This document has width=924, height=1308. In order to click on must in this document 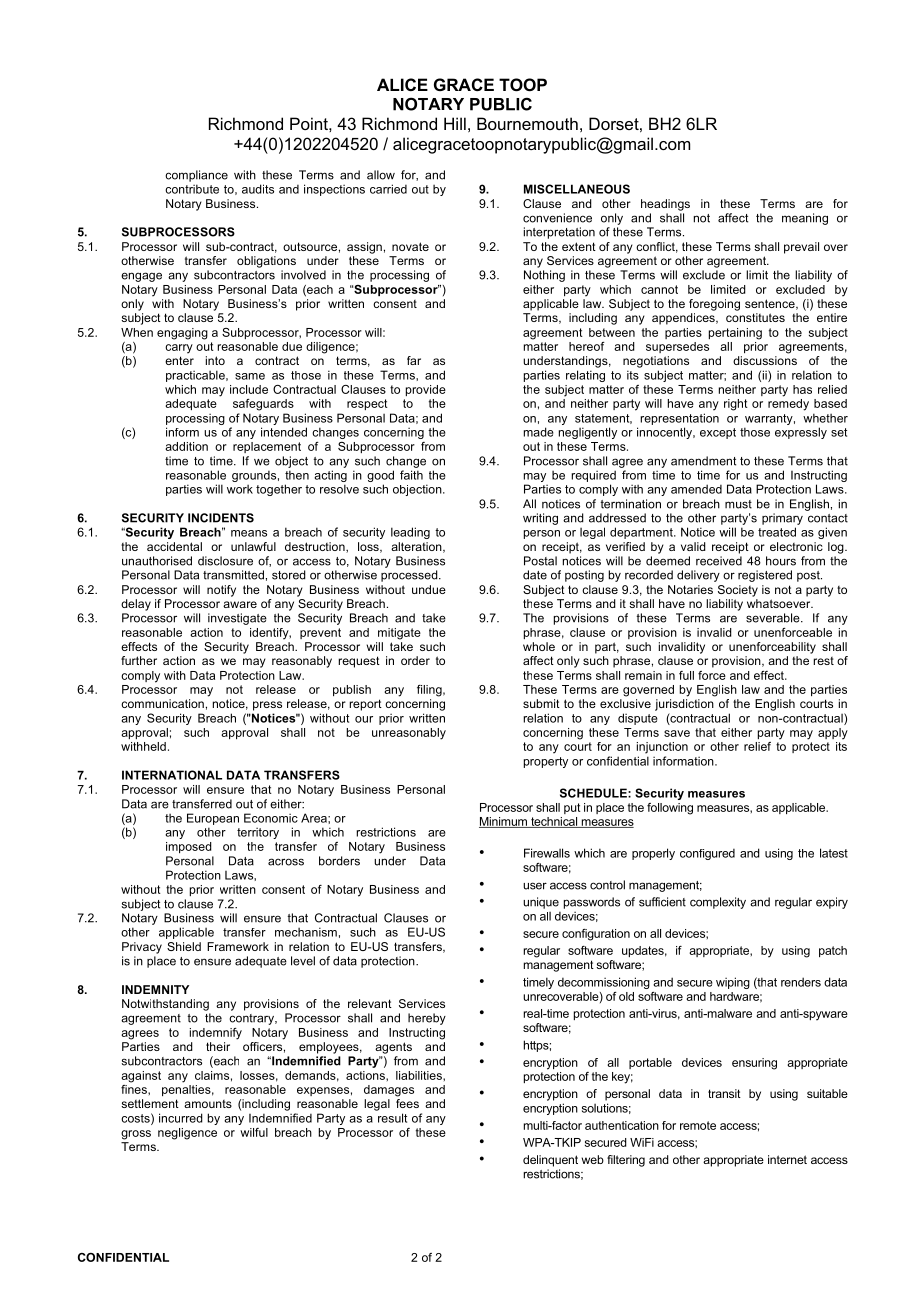, I will do `click(738, 504)`.
